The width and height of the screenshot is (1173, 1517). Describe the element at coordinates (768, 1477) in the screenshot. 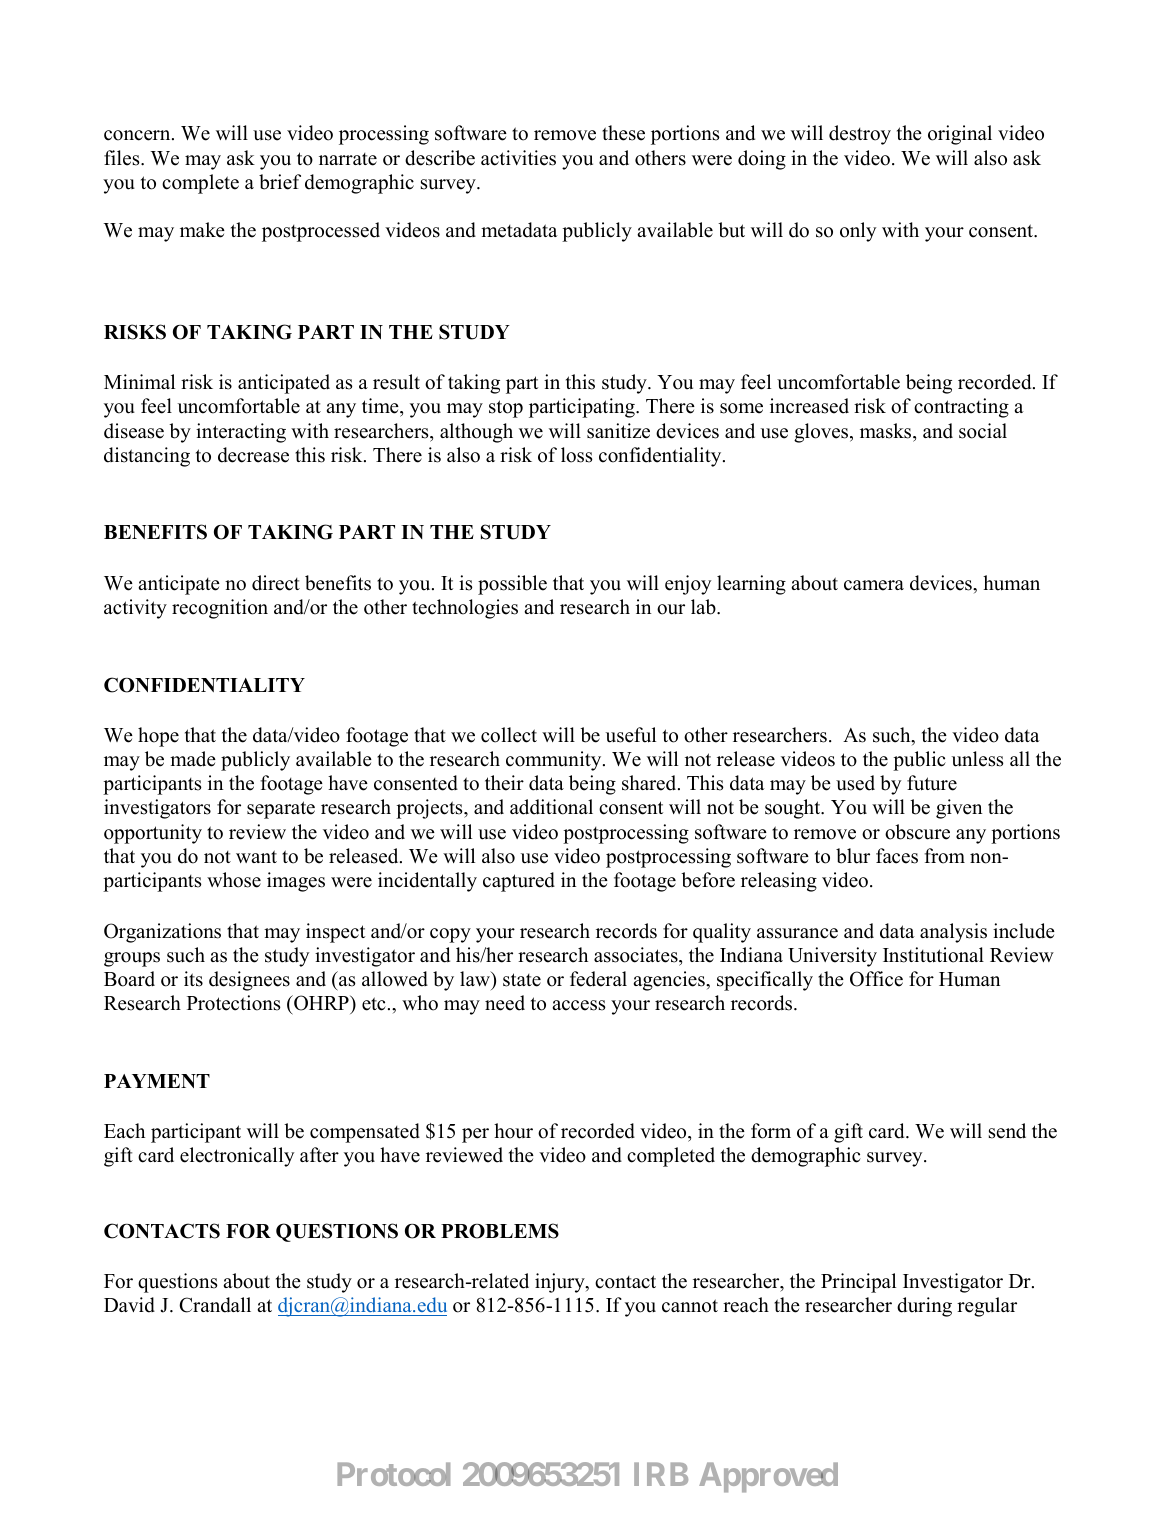

I see `Approved` at that location.
